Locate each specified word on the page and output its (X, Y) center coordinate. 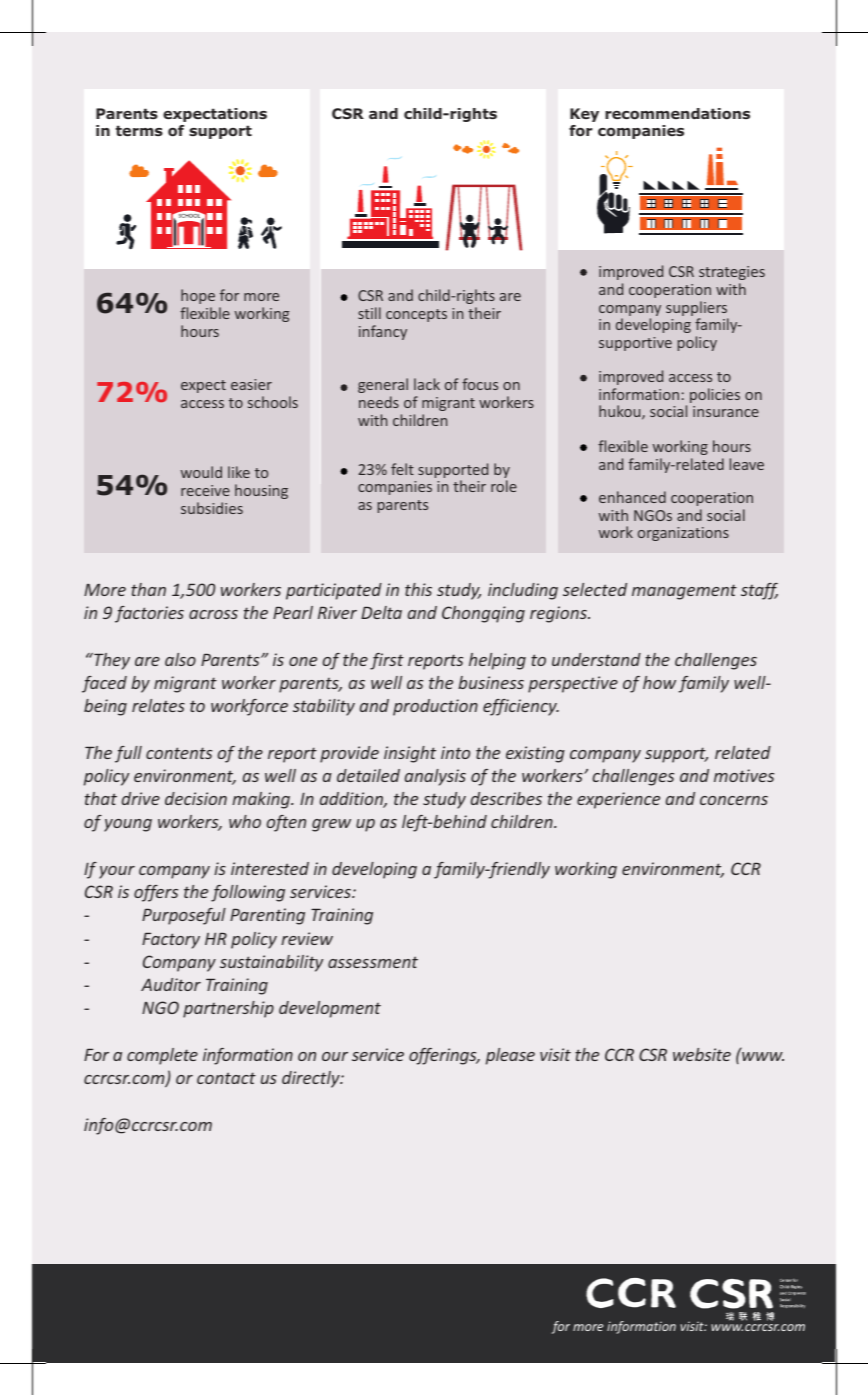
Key (584, 115)
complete (162, 1056)
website (702, 1054)
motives (744, 775)
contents (179, 753)
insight (410, 754)
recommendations (677, 113)
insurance (726, 411)
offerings (444, 1056)
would (201, 472)
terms (139, 130)
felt (402, 469)
